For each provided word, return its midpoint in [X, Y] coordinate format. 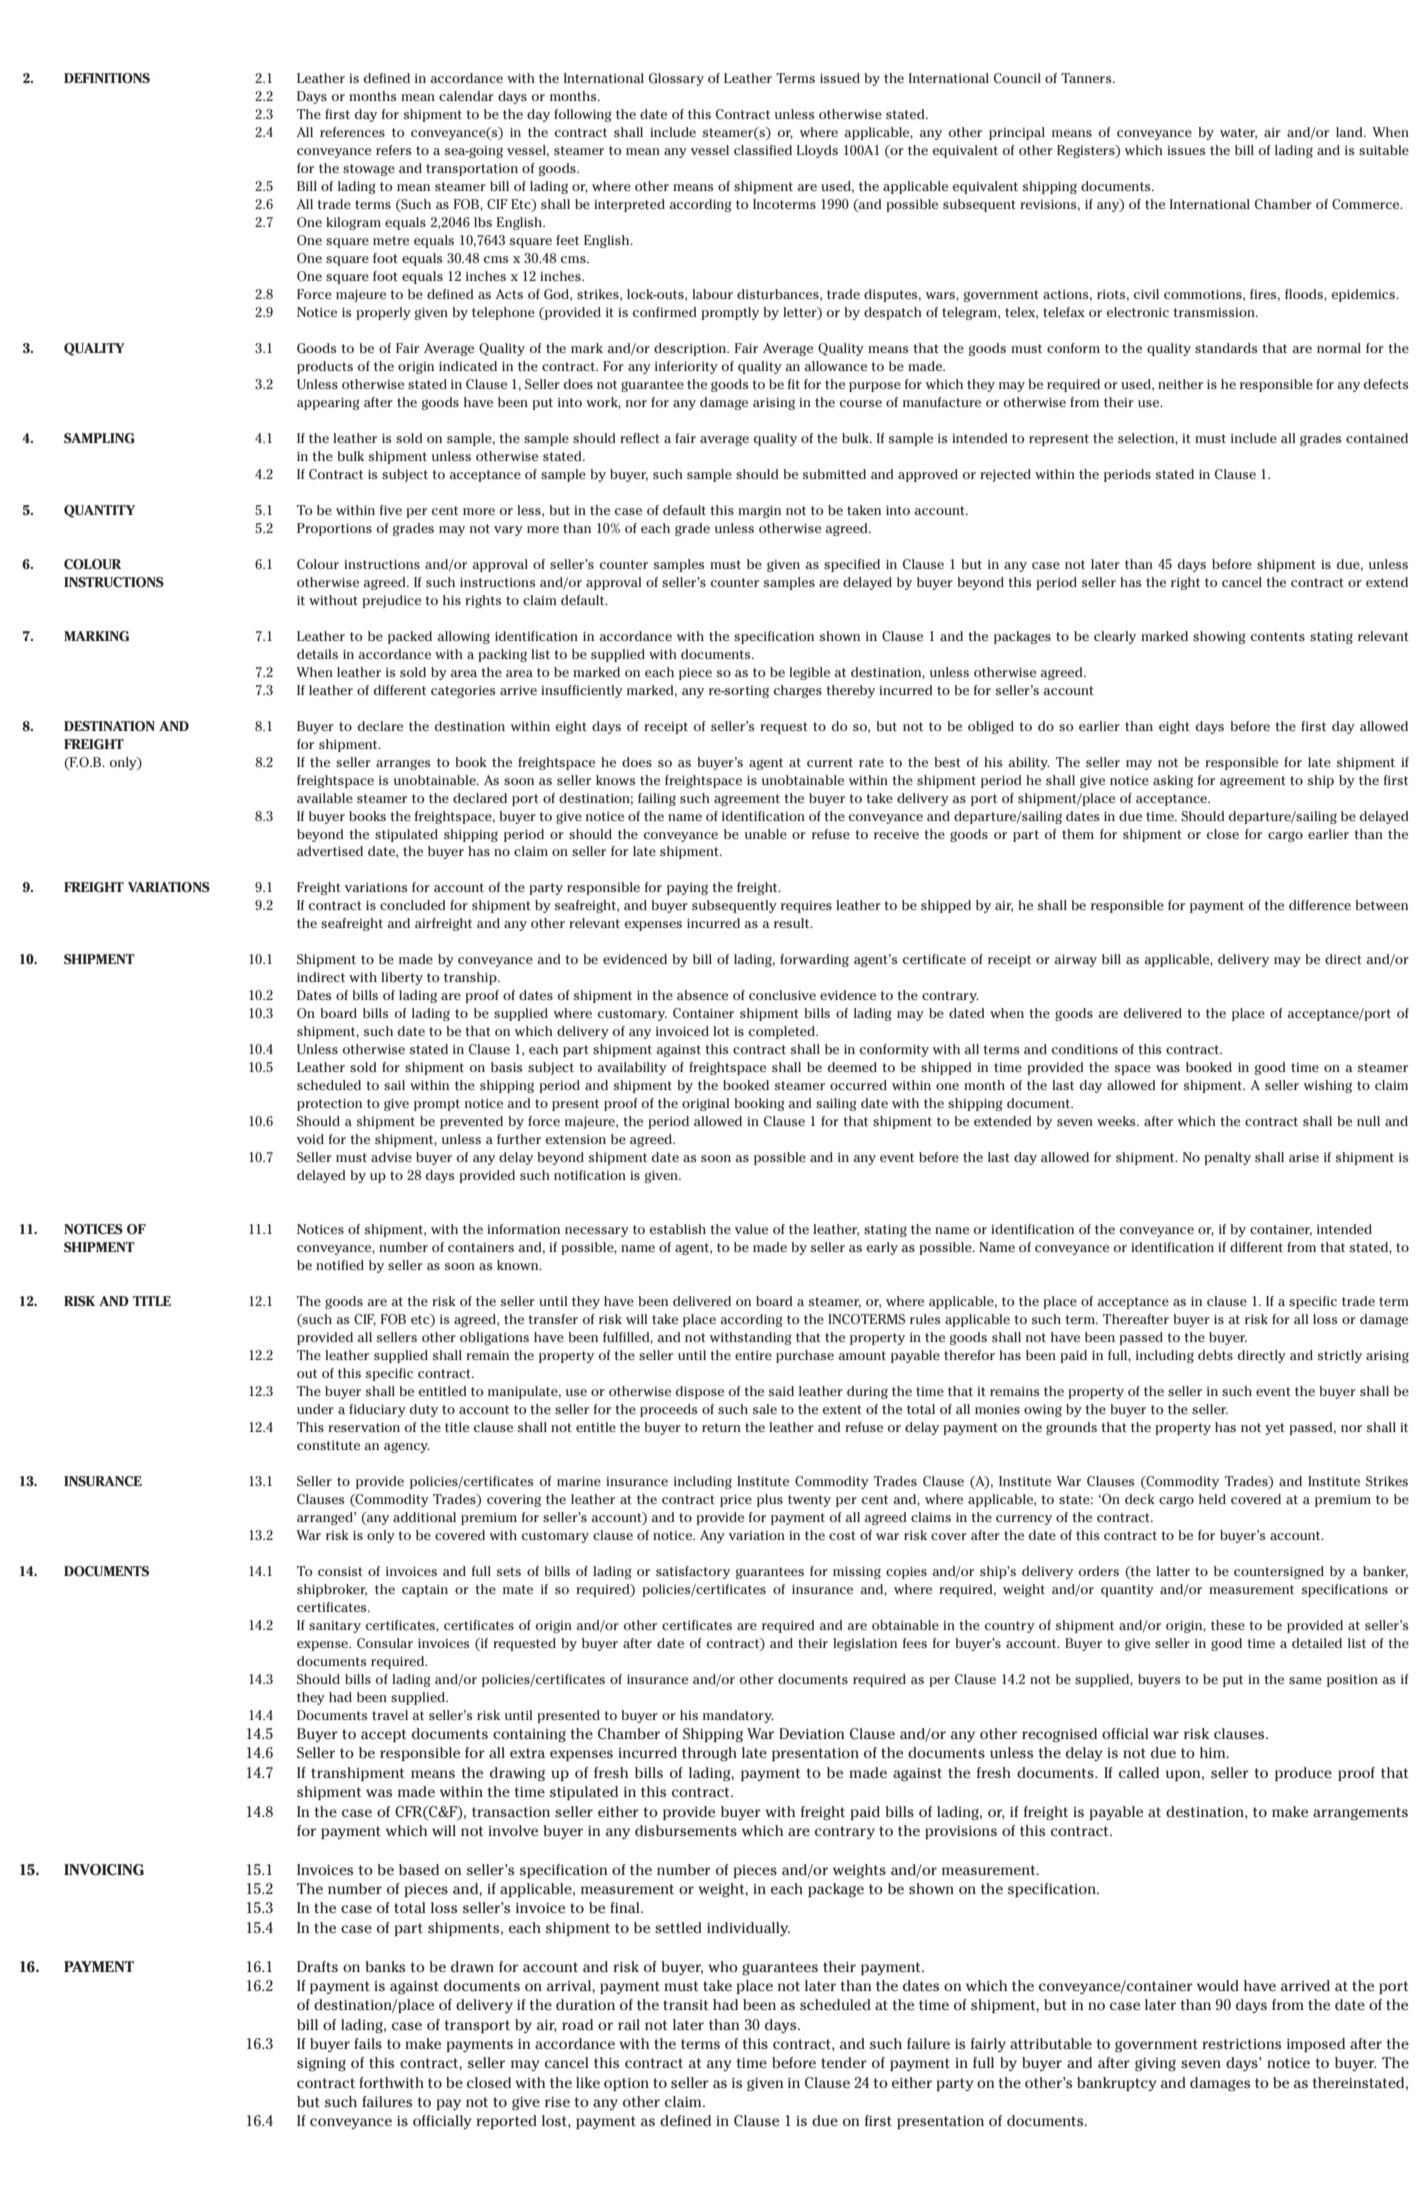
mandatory [738, 1716]
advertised [330, 851]
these [1228, 1625]
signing [321, 2065]
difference [1320, 905]
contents [1278, 636]
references [352, 132]
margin [759, 512]
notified [340, 1265]
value [751, 1229]
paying [687, 889]
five [391, 510]
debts [1215, 1355]
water [1238, 133]
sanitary [335, 1627]
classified [763, 150]
